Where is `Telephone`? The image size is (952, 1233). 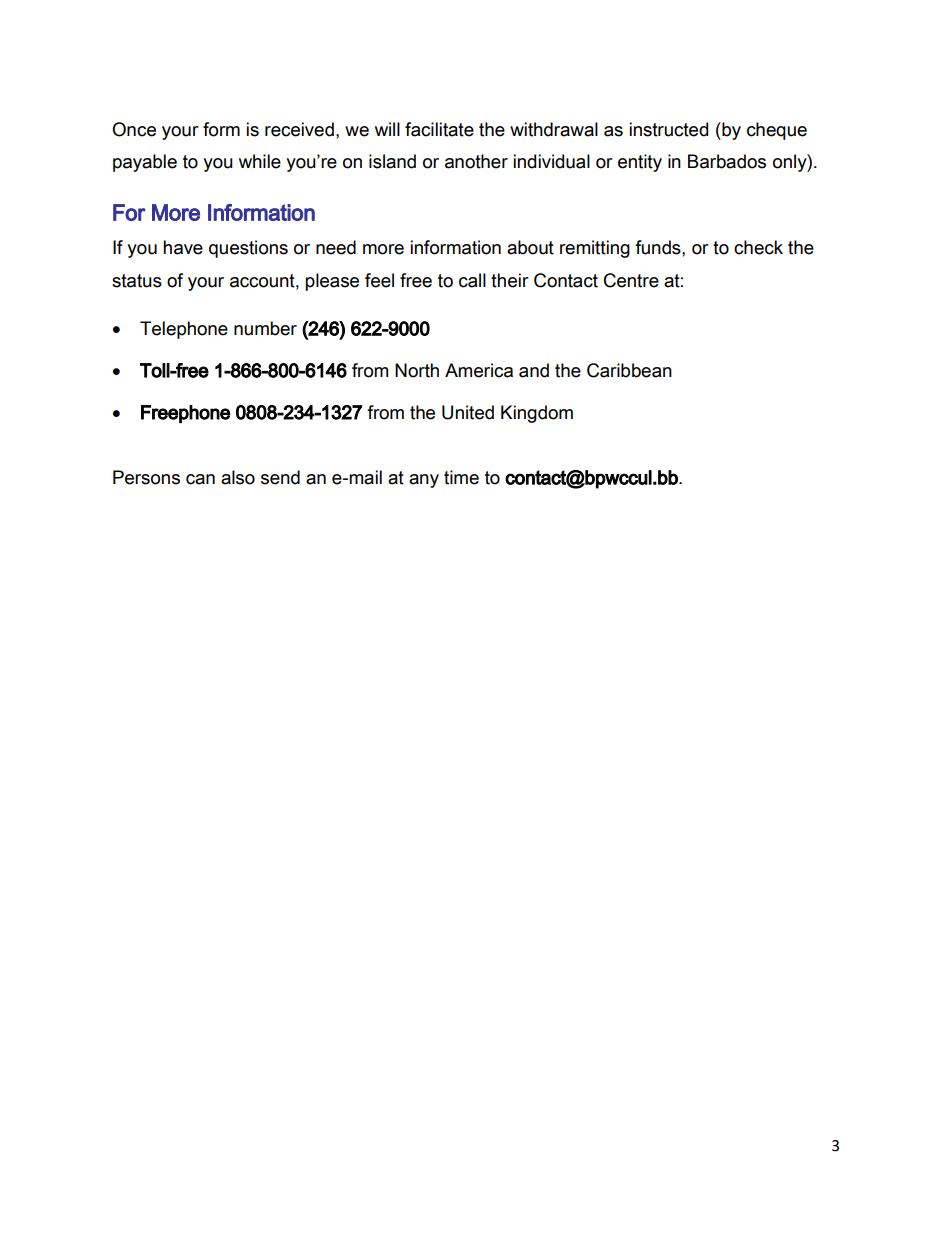 Telephone is located at coordinates (184, 330).
